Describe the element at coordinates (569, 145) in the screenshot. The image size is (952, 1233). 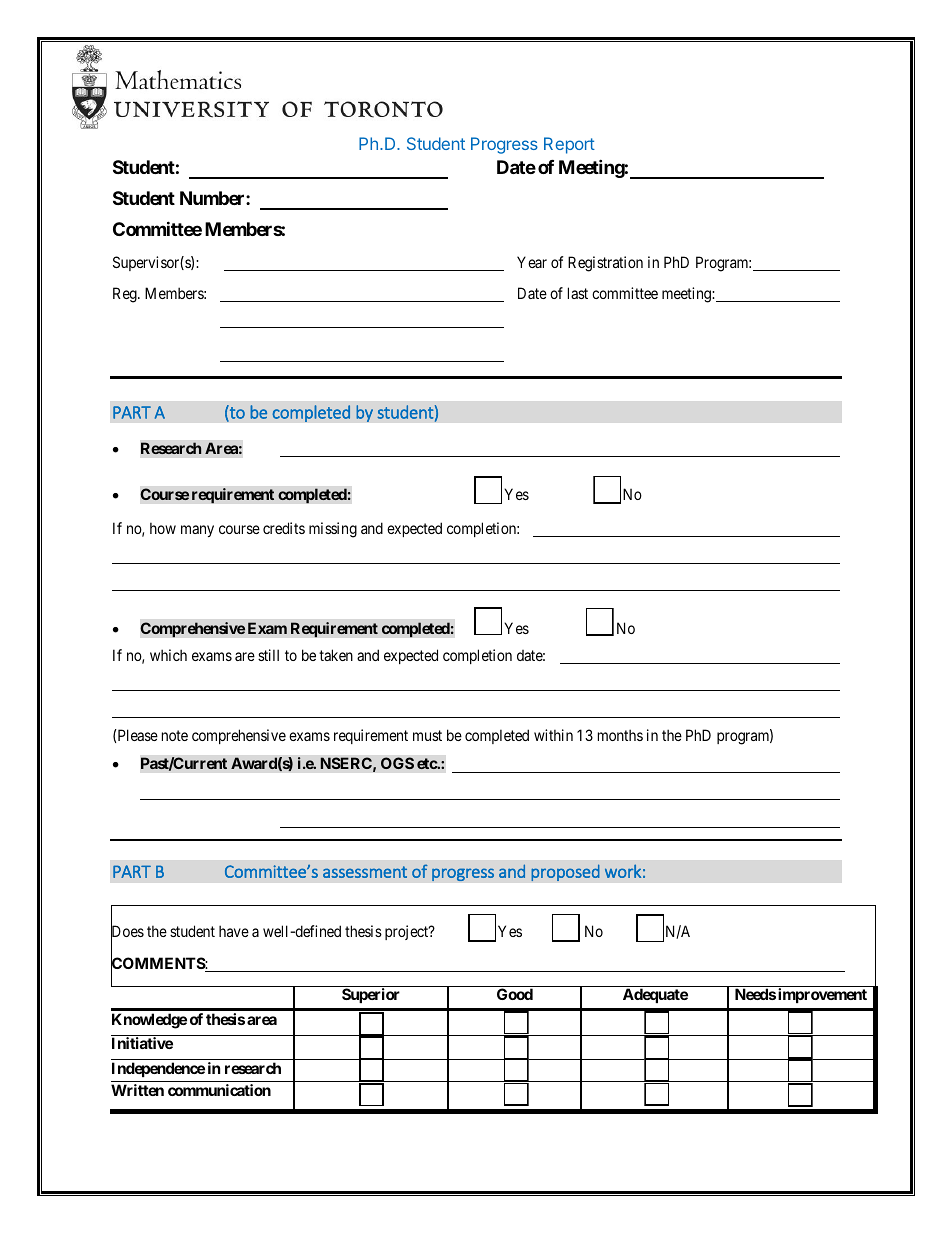
I see `Report` at that location.
